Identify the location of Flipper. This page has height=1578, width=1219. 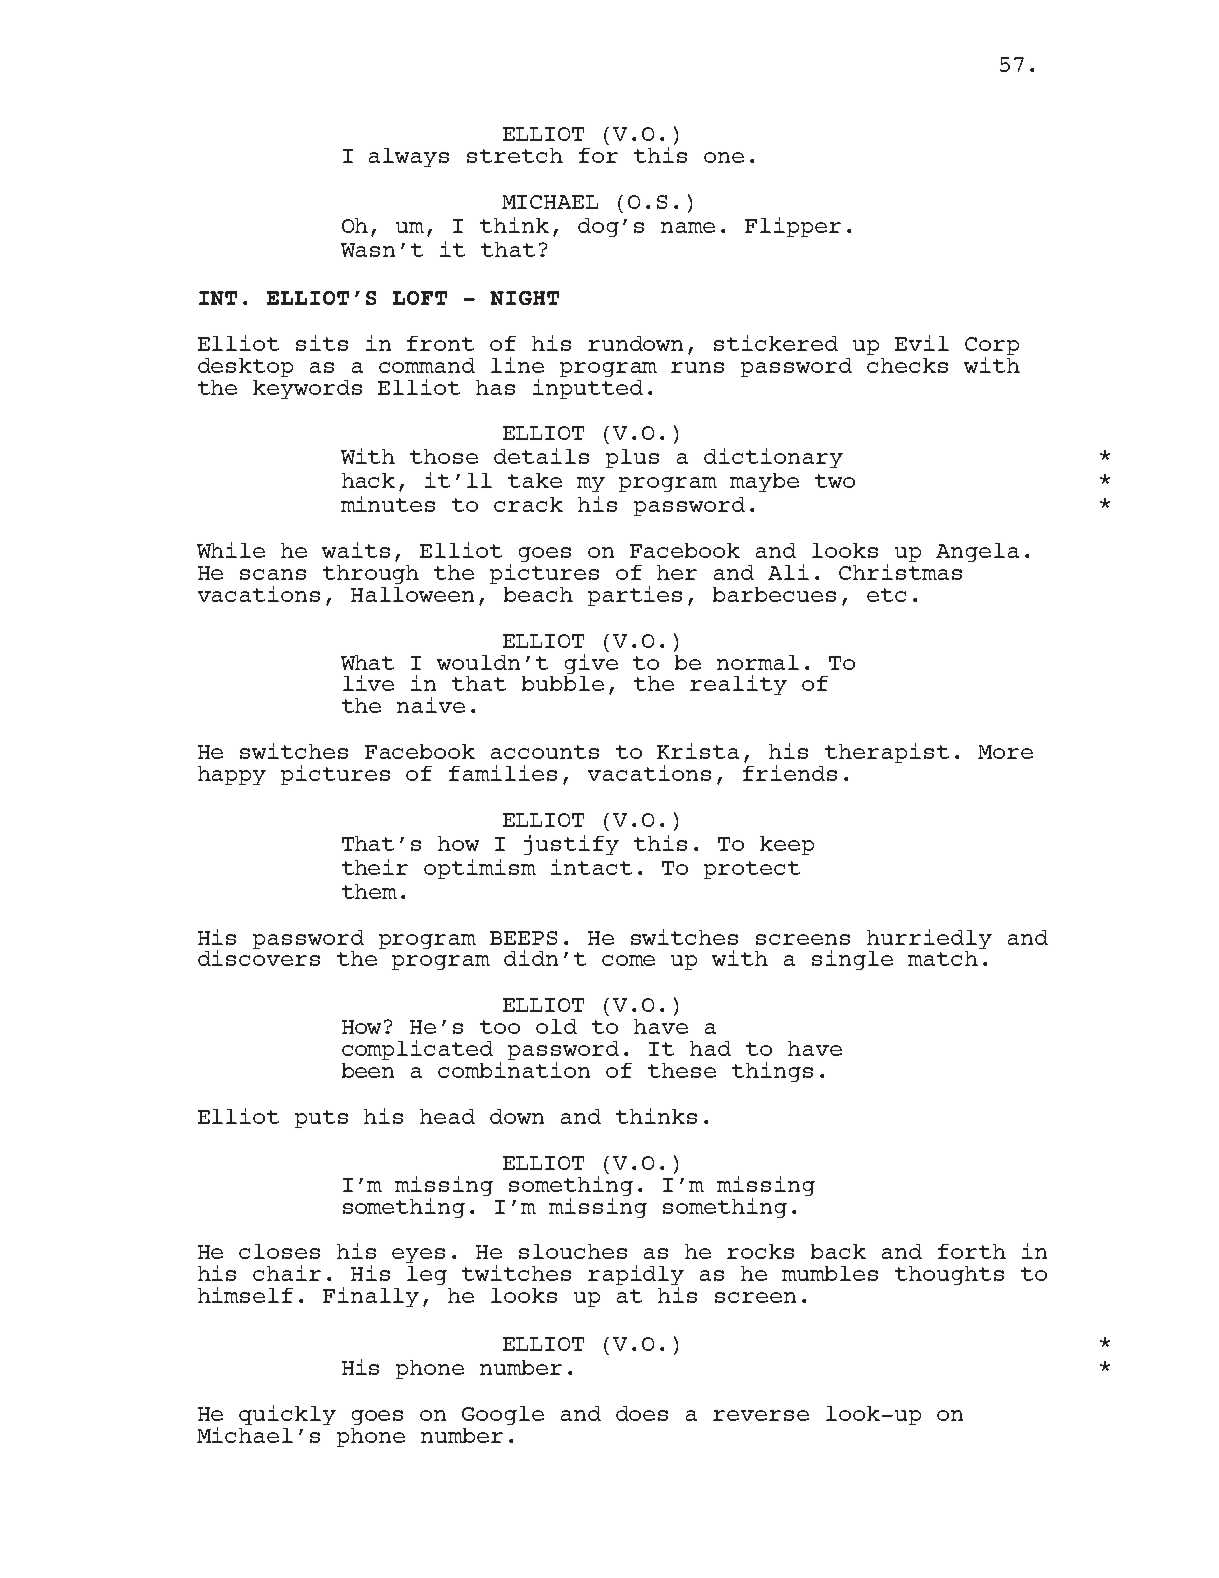
(793, 227).
